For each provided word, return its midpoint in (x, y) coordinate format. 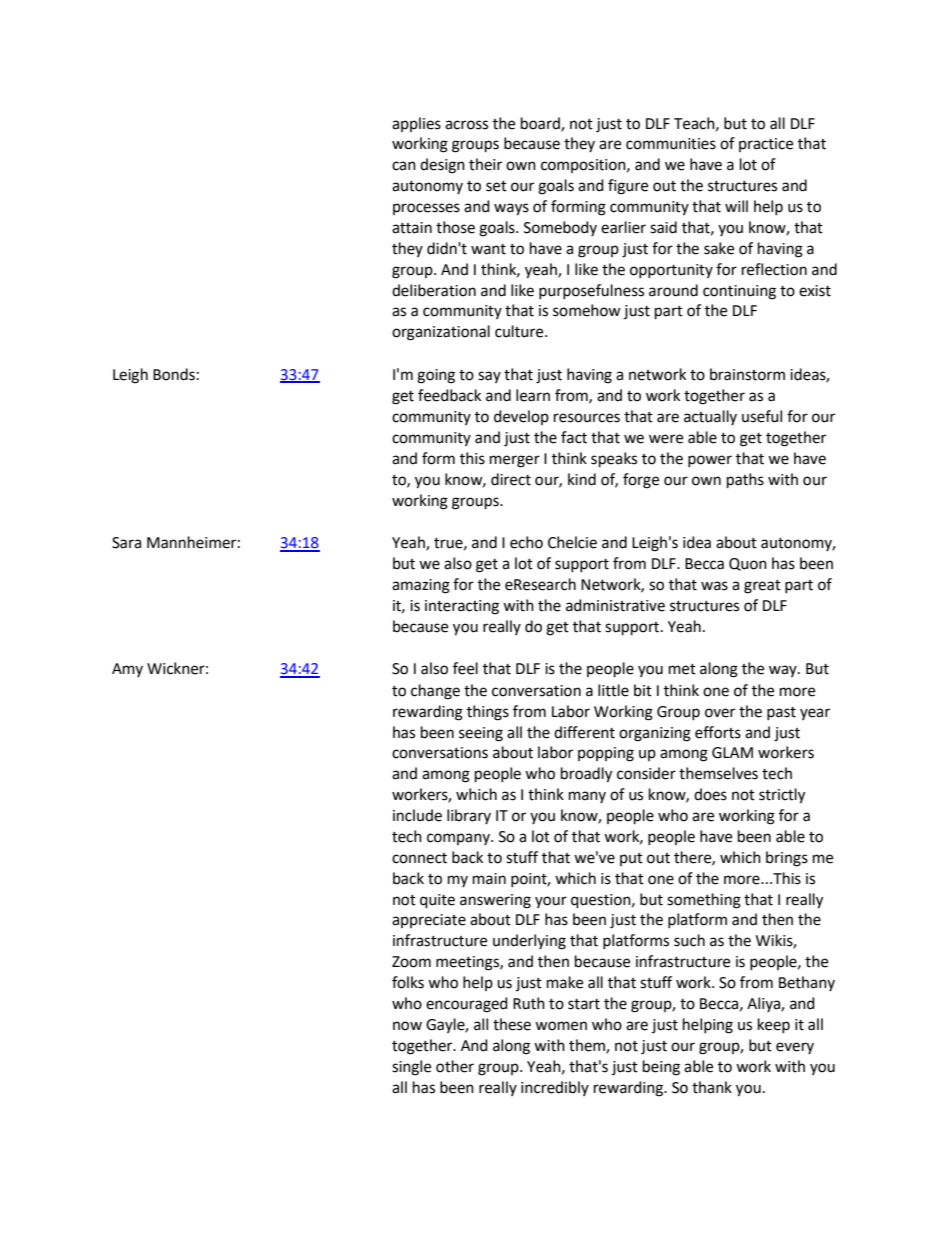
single (411, 1068)
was (714, 586)
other (455, 1066)
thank (712, 1087)
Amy (127, 670)
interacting (462, 607)
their (485, 164)
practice (766, 145)
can (404, 166)
